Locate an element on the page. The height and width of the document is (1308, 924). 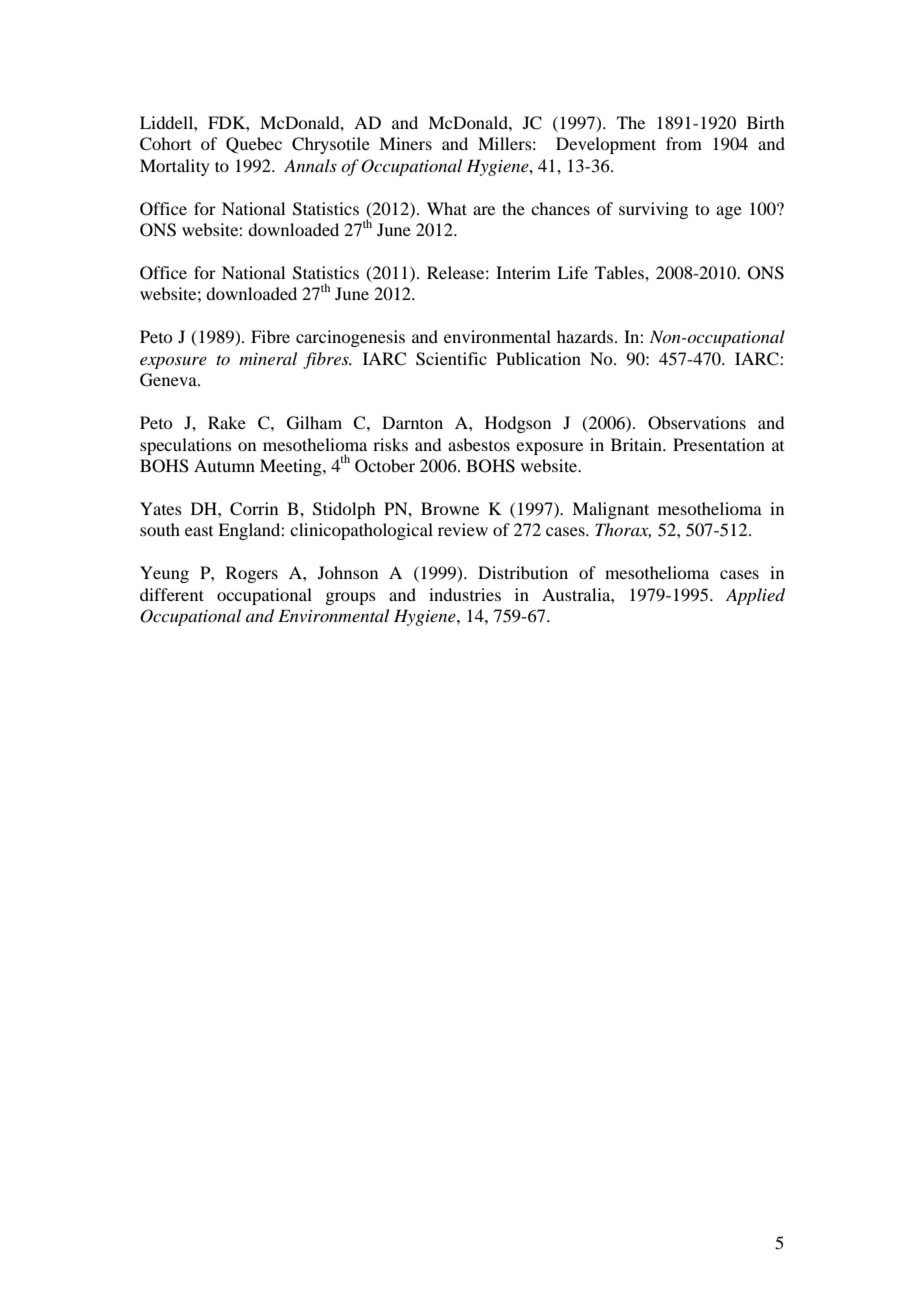
Rogers is located at coordinates (252, 574).
